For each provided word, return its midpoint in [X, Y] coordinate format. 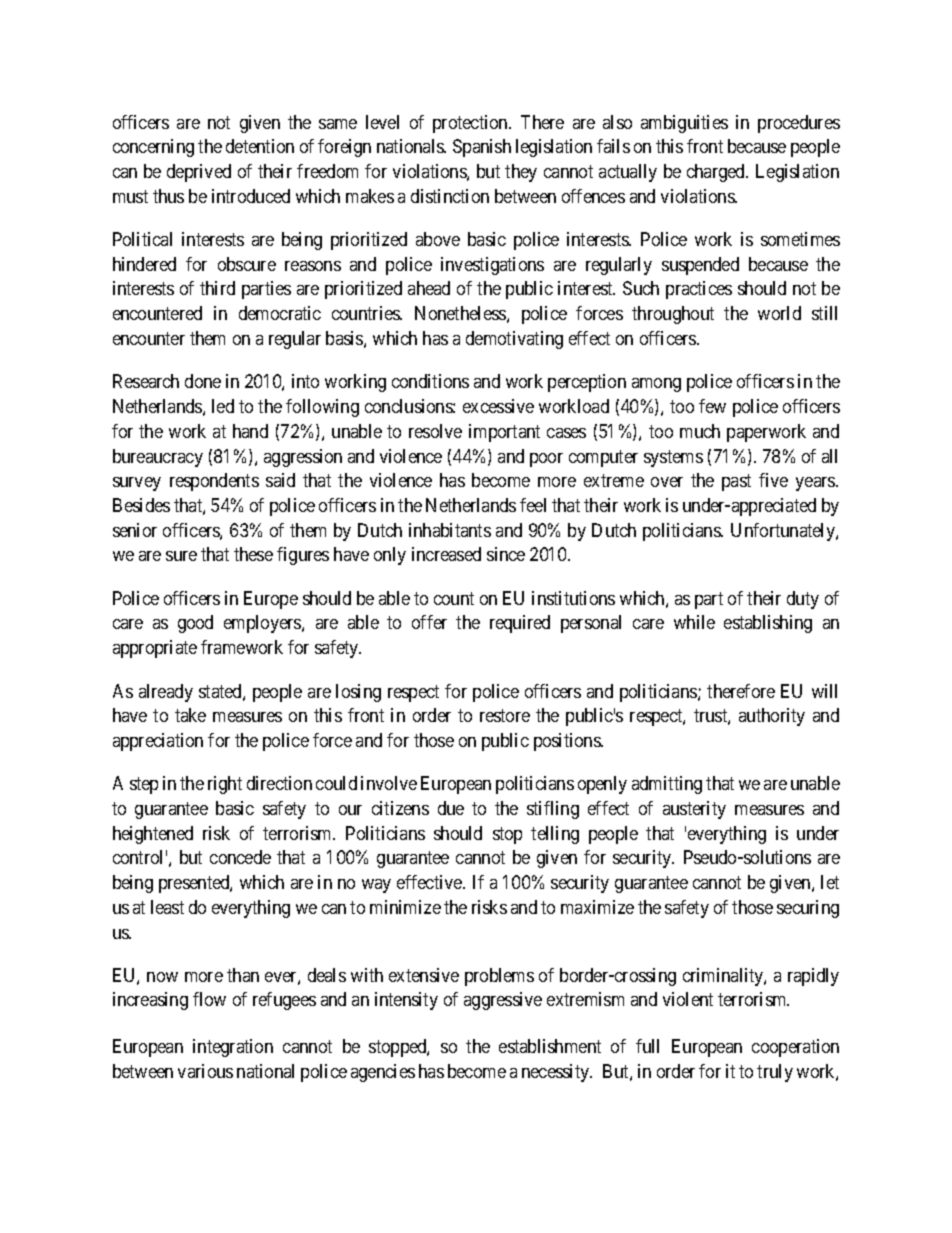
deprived [199, 173]
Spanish [482, 148]
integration [233, 1048]
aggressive [503, 1001]
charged [717, 173]
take [190, 715]
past [736, 482]
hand [250, 431]
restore [505, 715]
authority [772, 717]
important [504, 433]
